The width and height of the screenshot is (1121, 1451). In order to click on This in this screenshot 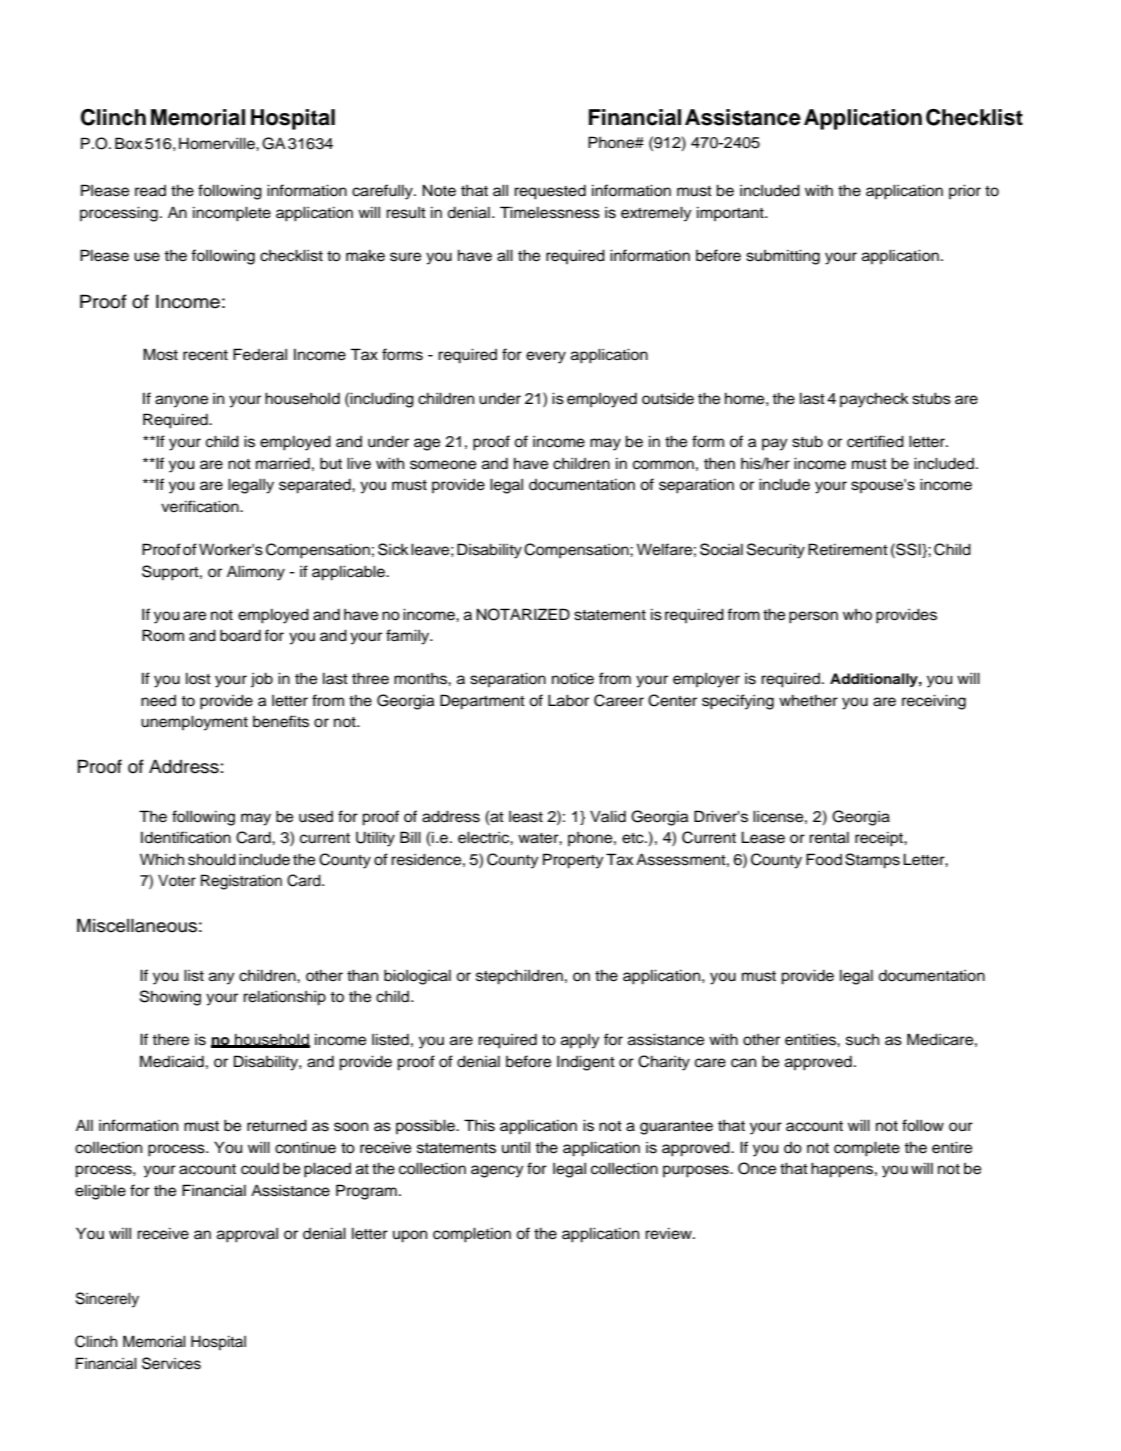, I will do `click(479, 1125)`.
